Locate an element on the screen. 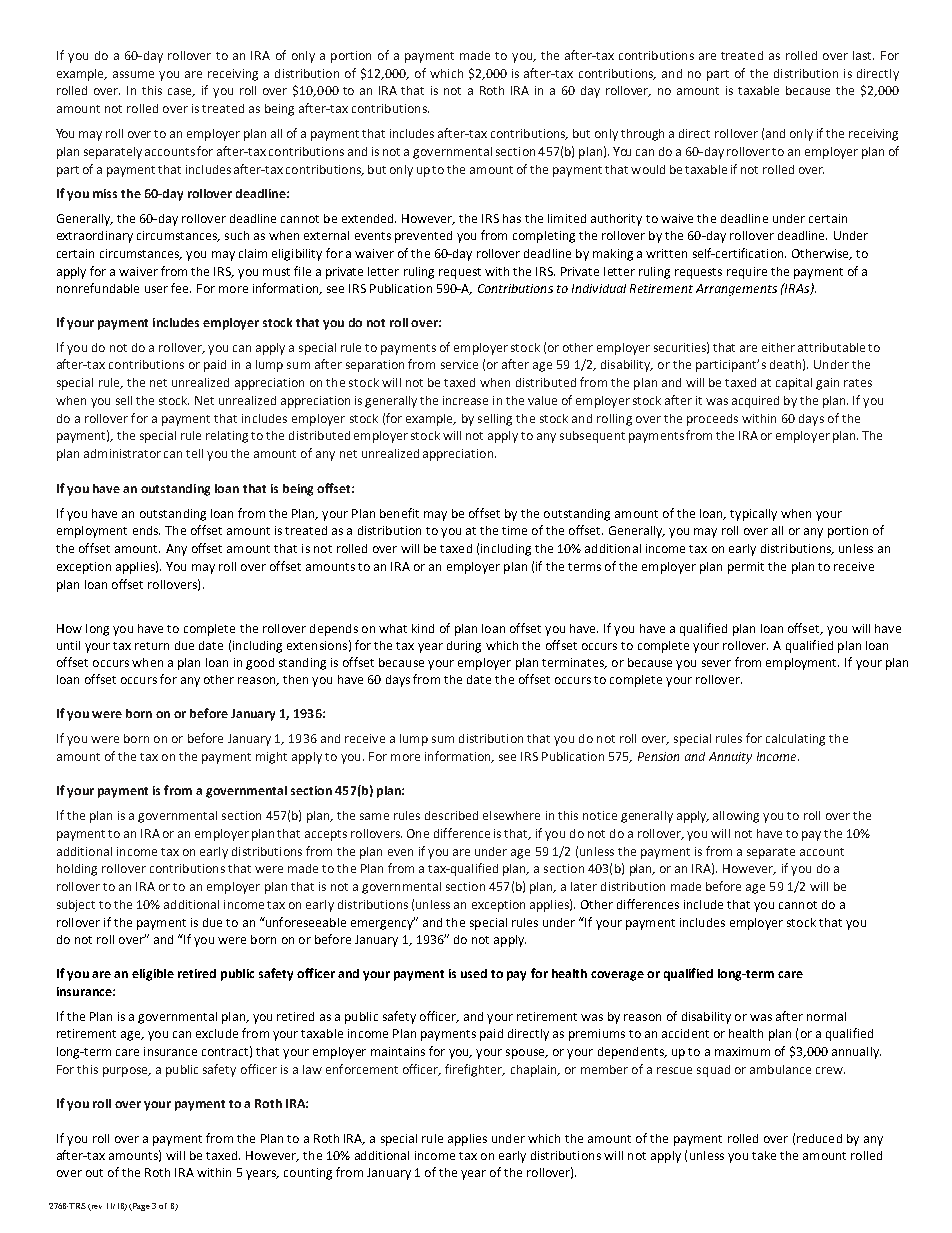  purpose is located at coordinates (126, 1072).
